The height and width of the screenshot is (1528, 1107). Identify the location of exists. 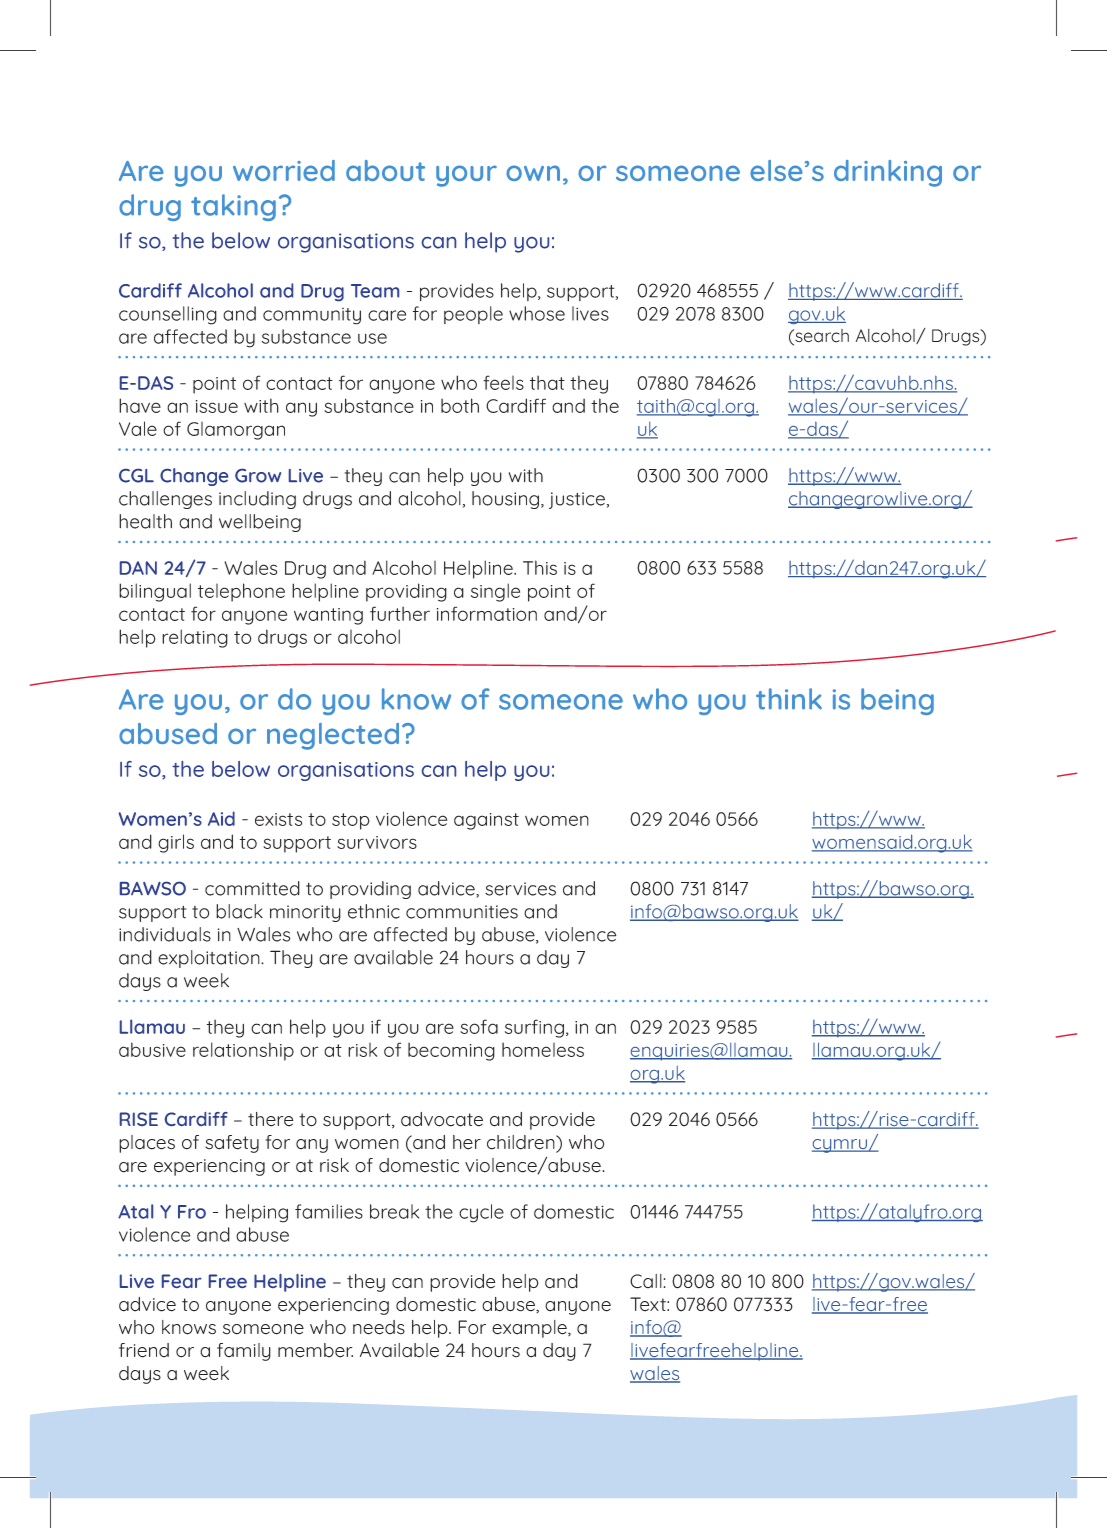
(278, 819).
